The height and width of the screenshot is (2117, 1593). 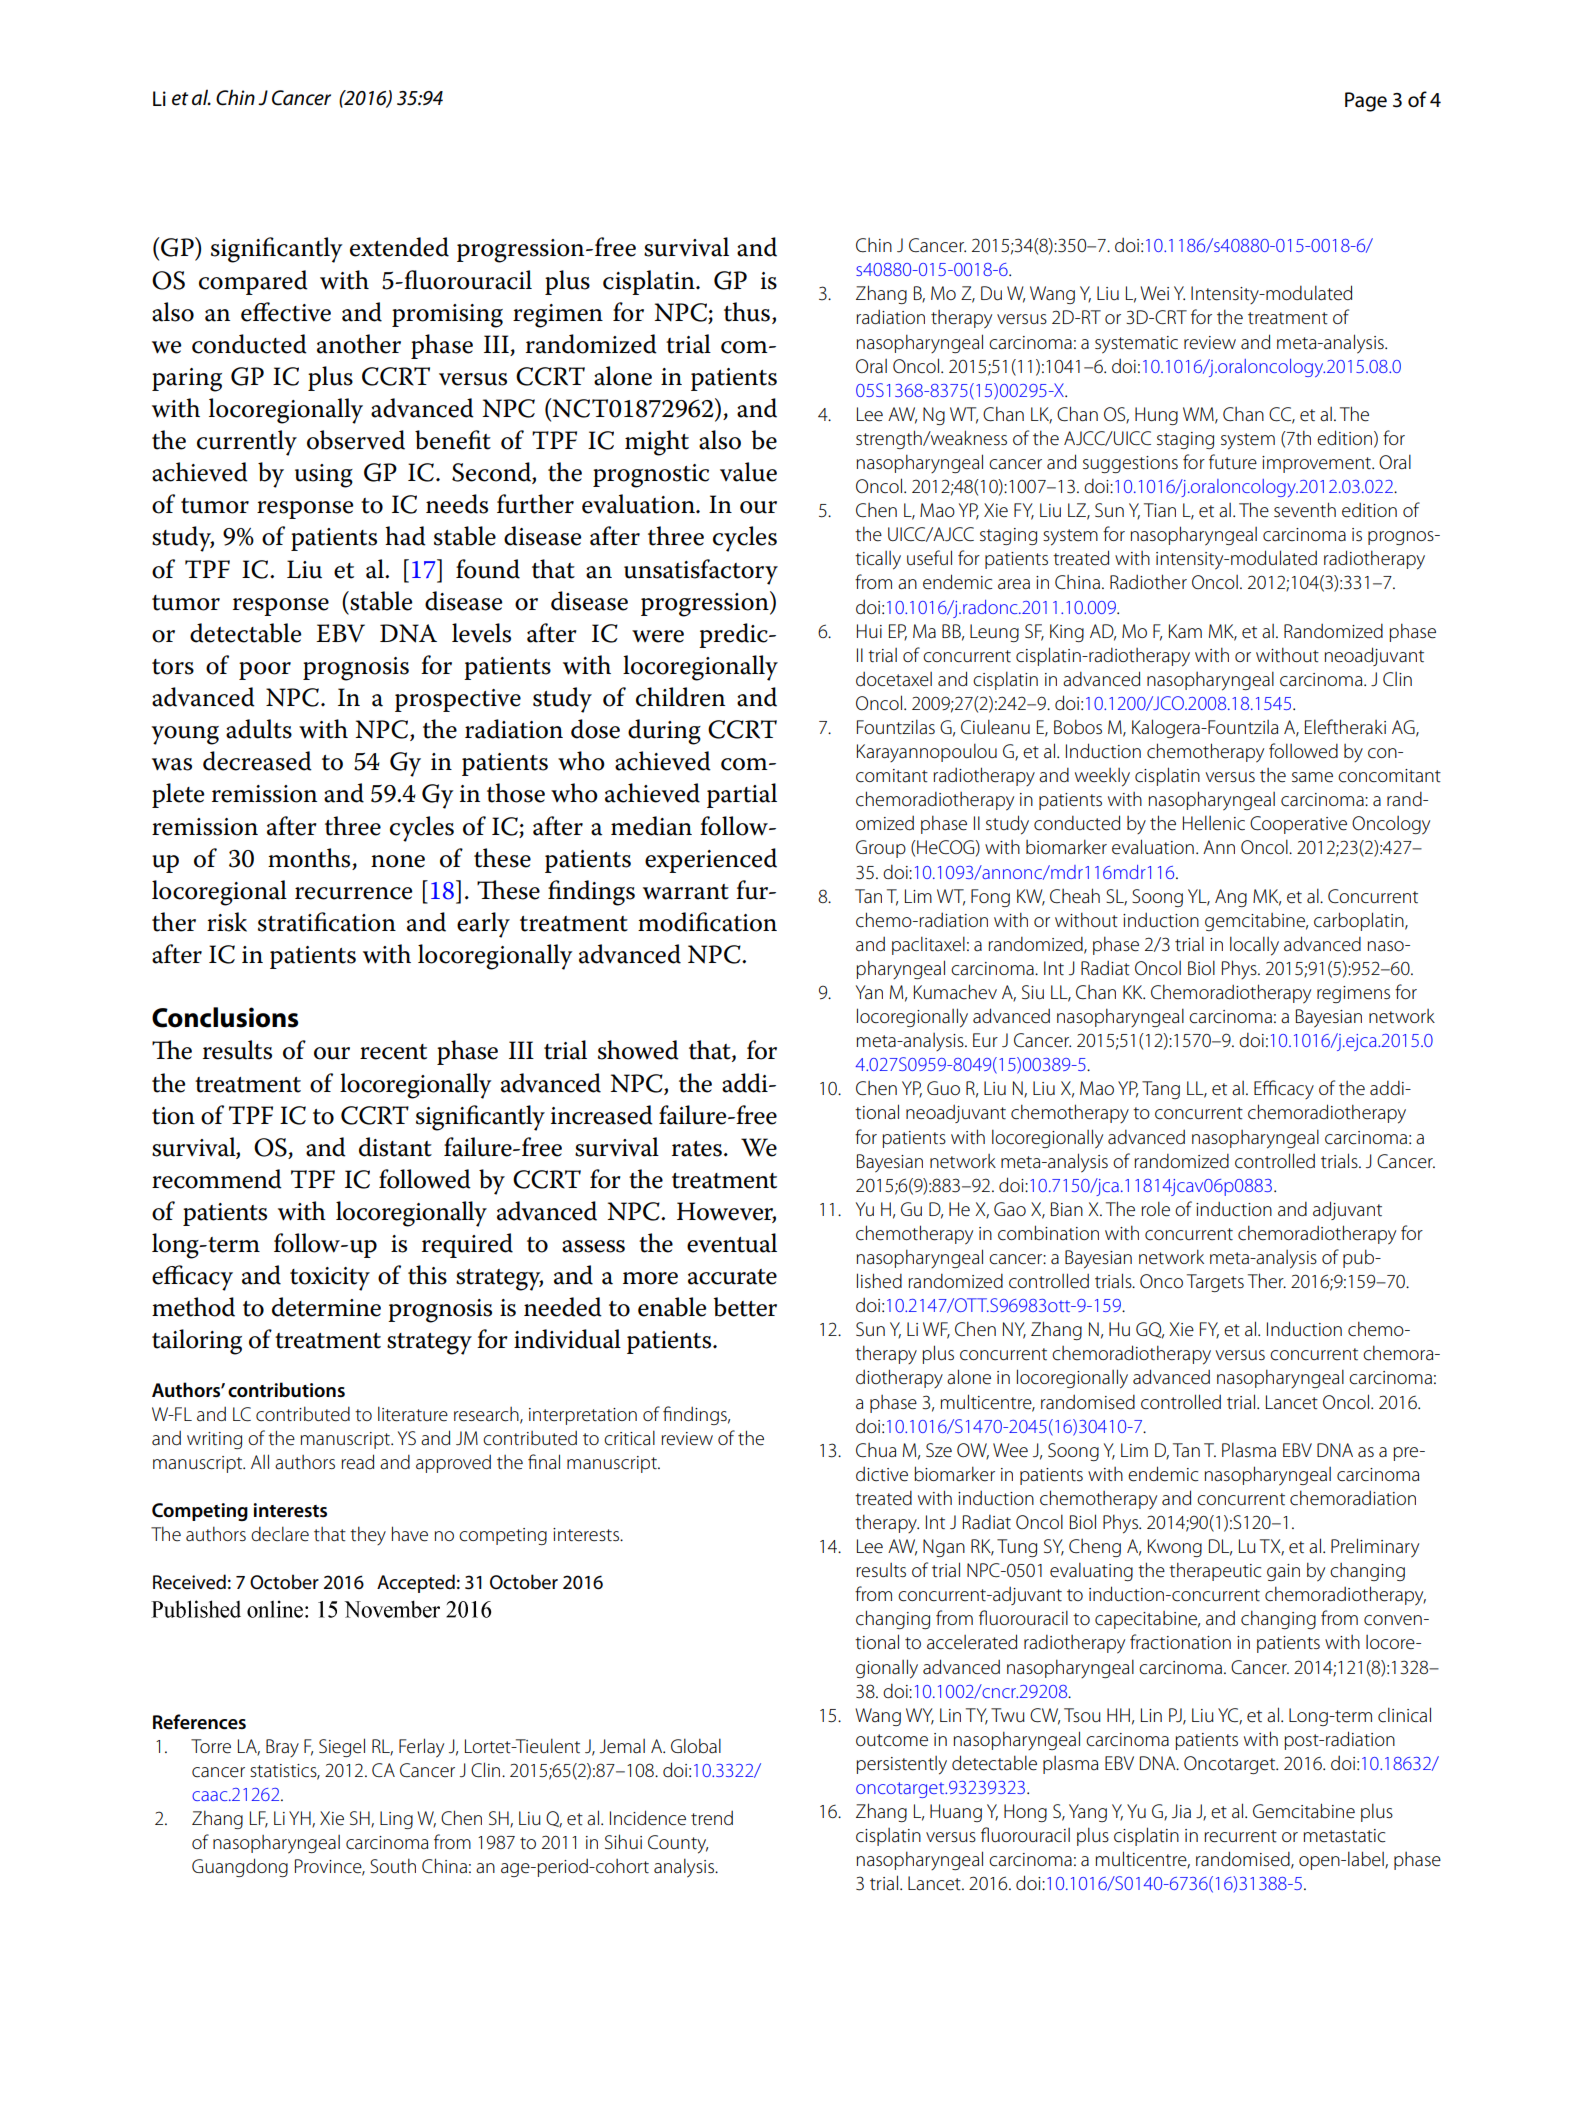 I want to click on trend, so click(x=712, y=1818).
